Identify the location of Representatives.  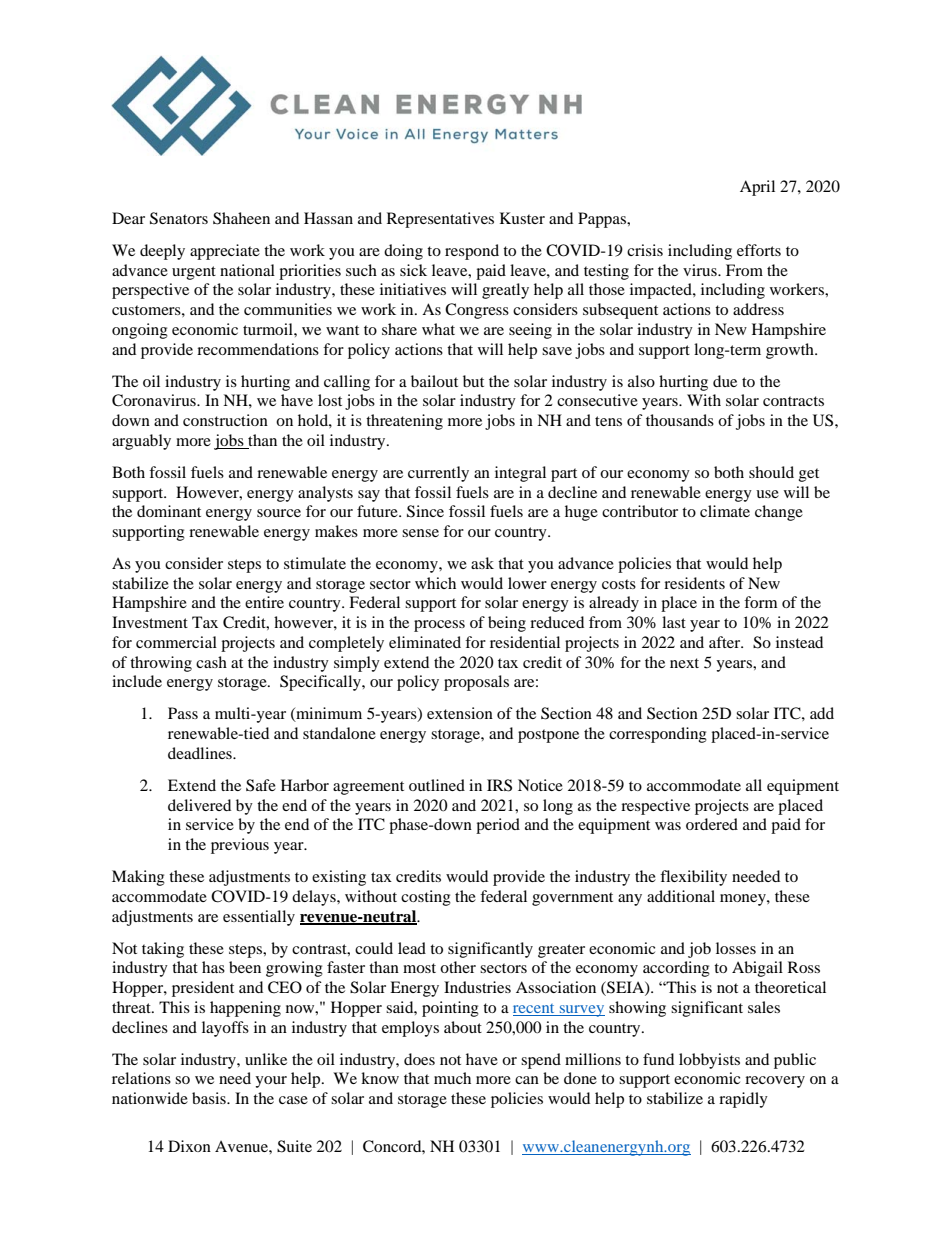
(440, 220).
